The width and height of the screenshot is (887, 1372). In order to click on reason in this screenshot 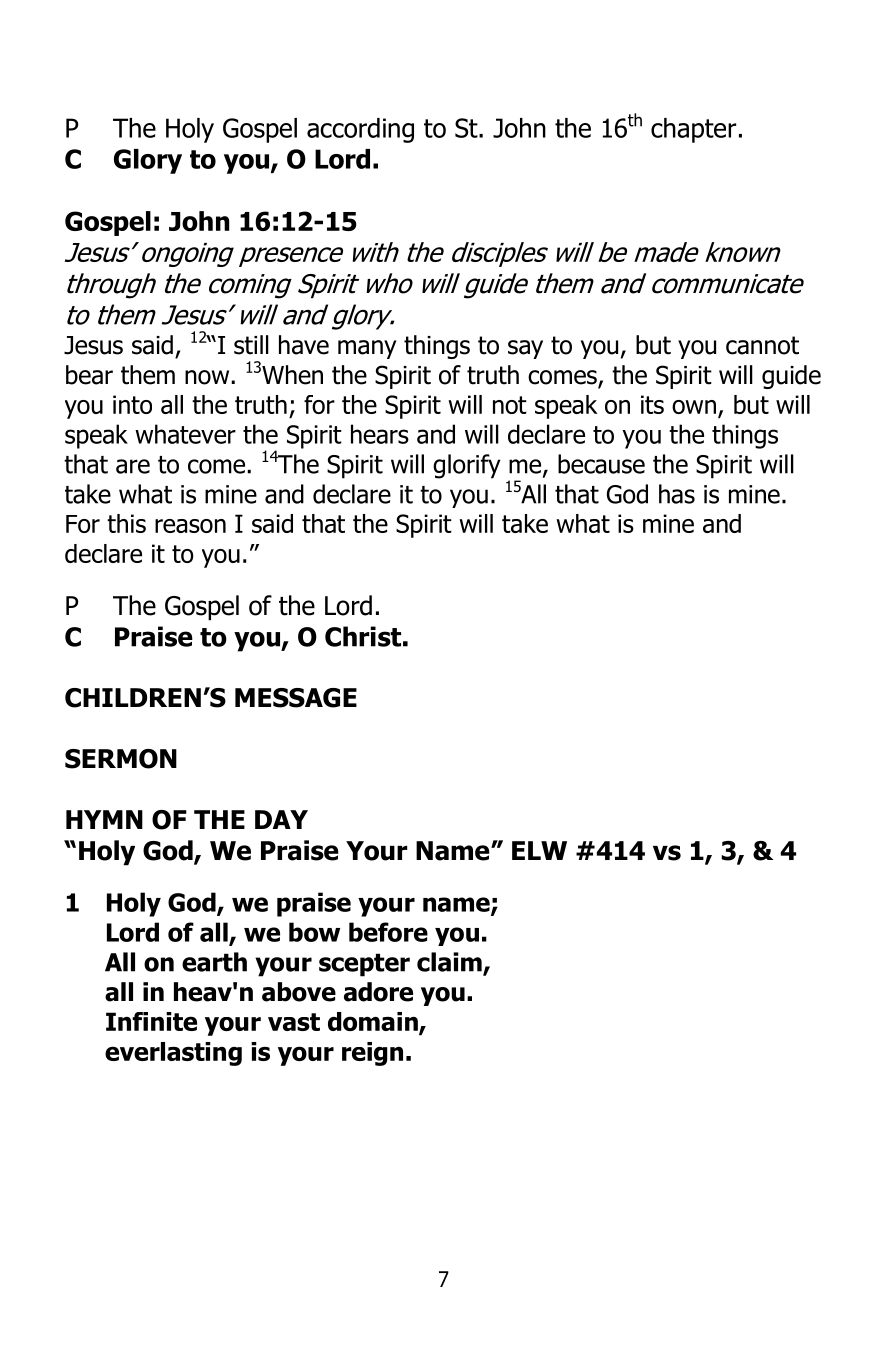, I will do `click(190, 526)`.
